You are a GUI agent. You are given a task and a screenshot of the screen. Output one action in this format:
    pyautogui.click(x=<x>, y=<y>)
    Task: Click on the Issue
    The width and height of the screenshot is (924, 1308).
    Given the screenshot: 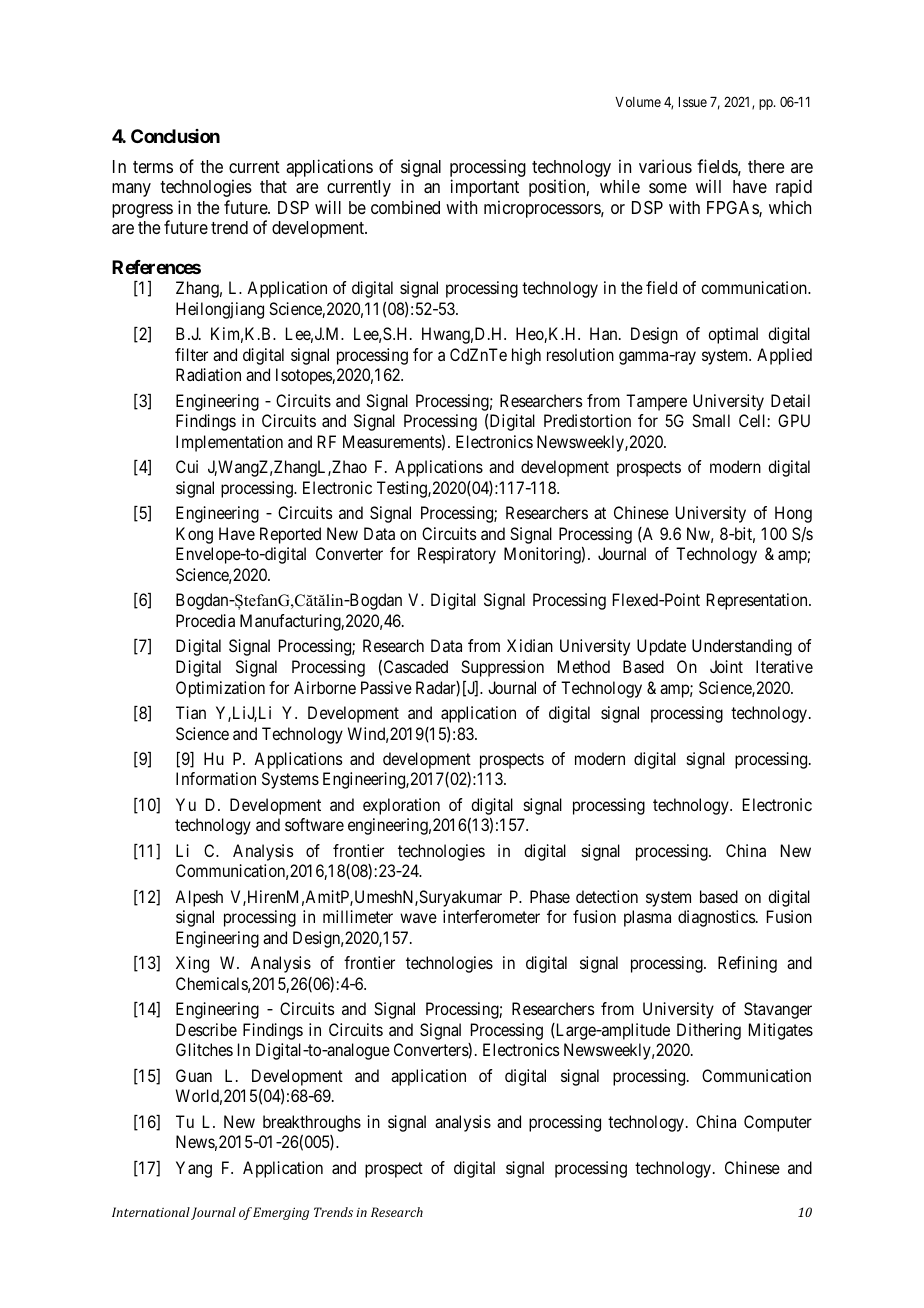 What is the action you would take?
    pyautogui.click(x=693, y=102)
